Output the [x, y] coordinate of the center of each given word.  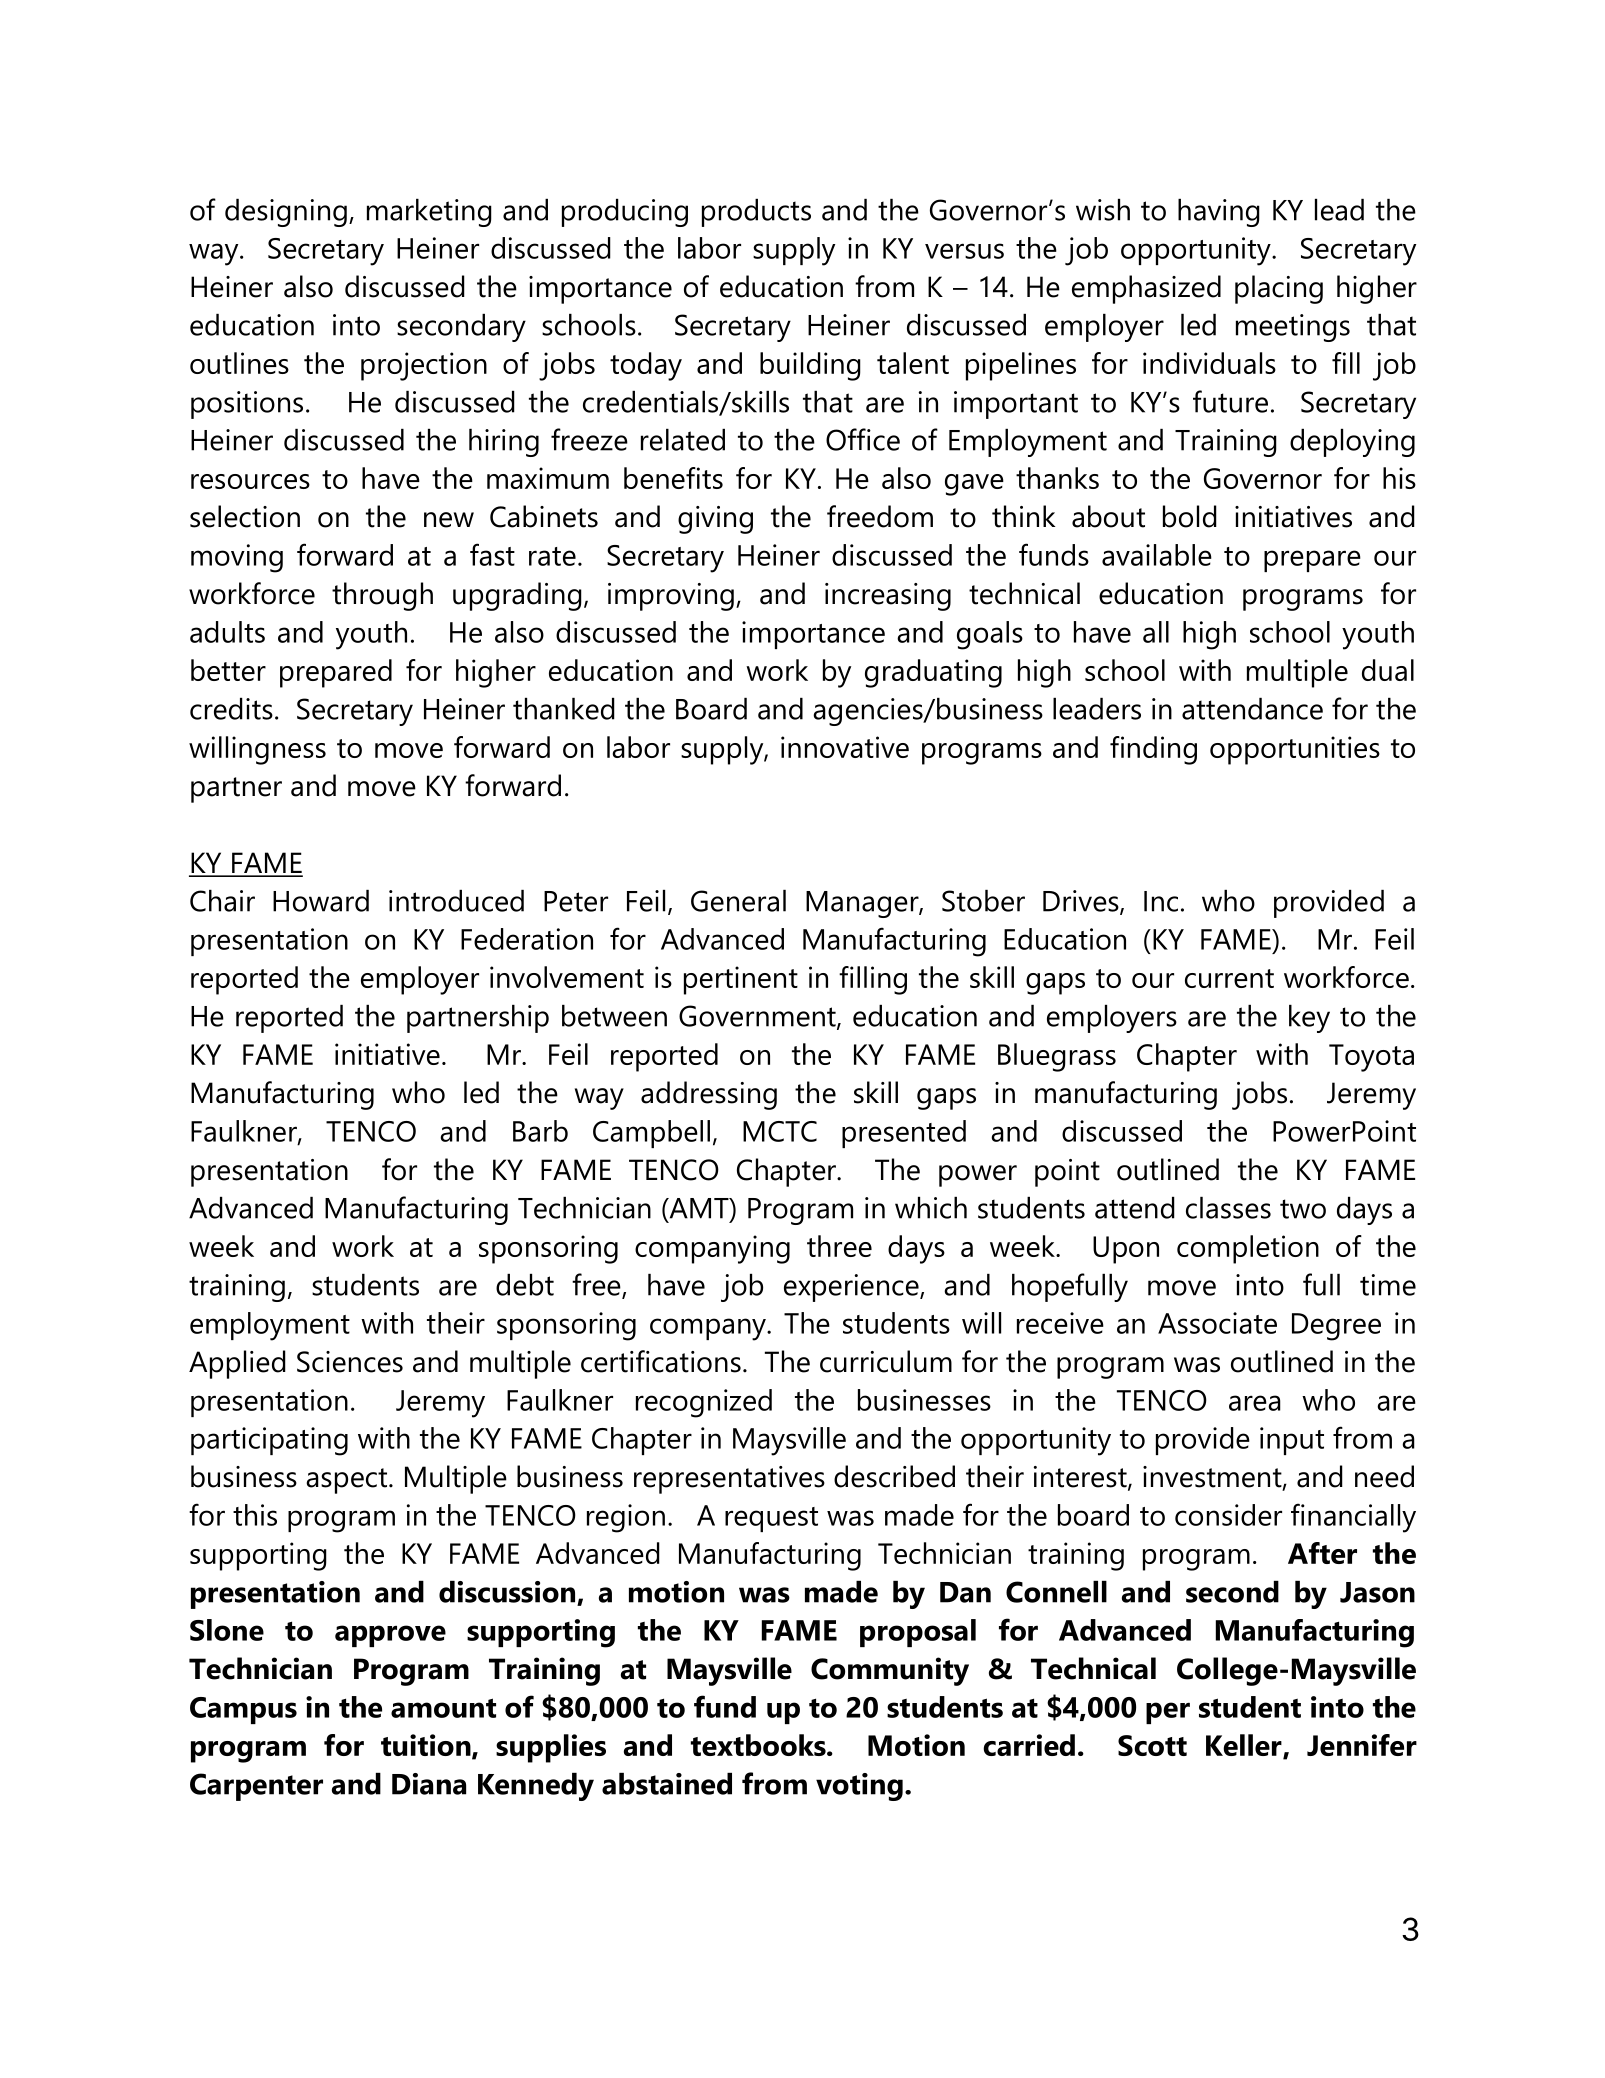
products [756, 213]
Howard [321, 901]
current [1229, 978]
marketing [429, 213]
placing [1279, 289]
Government [758, 1017]
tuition [427, 1746]
